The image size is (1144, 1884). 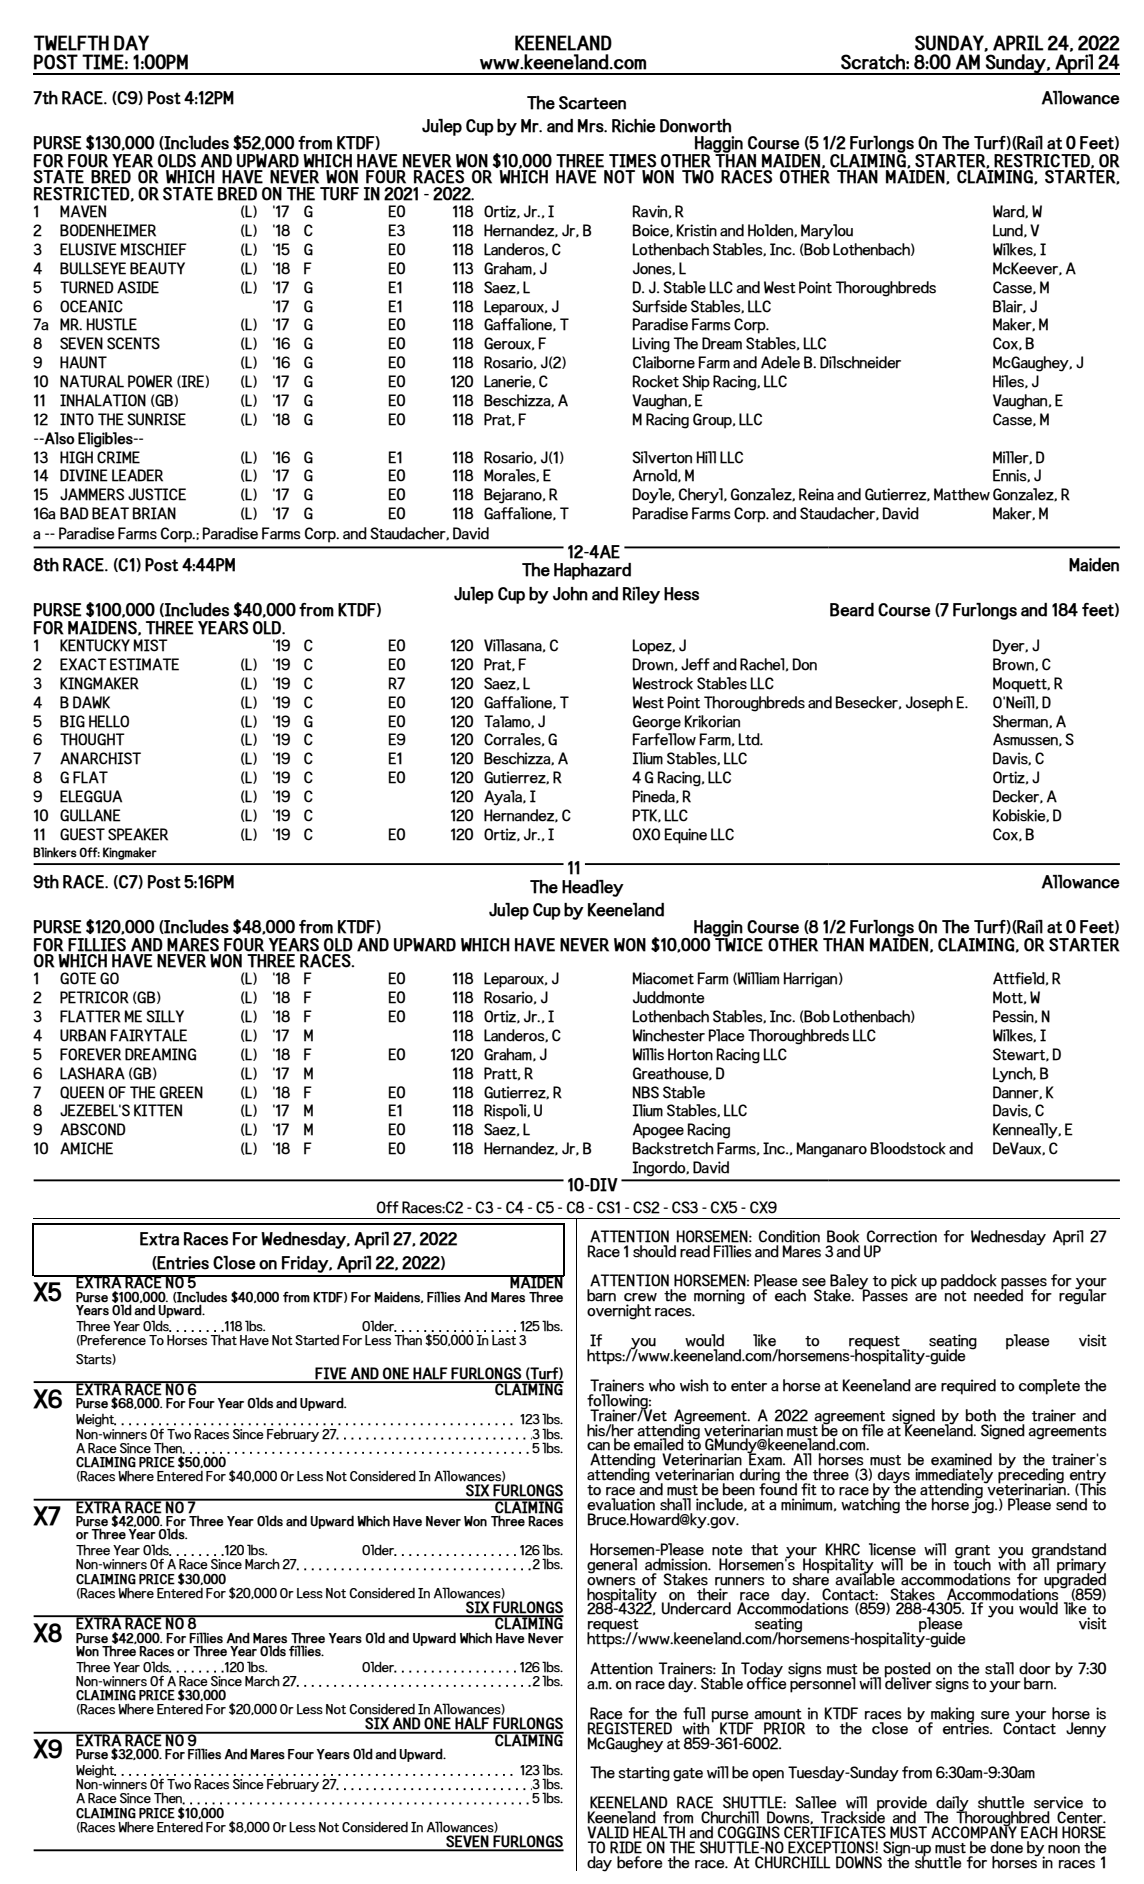 What do you see at coordinates (593, 888) in the page?
I see `Headley` at bounding box center [593, 888].
